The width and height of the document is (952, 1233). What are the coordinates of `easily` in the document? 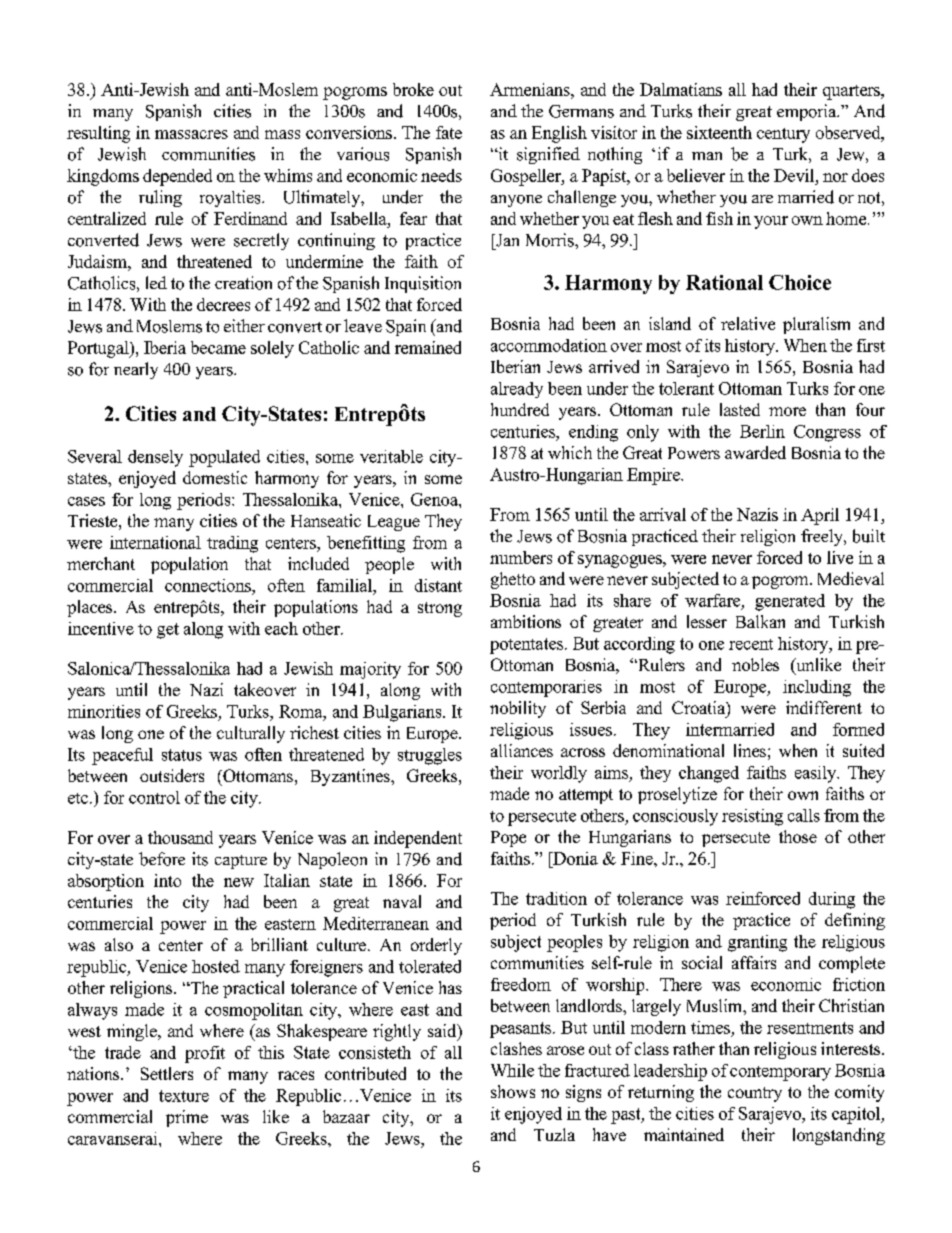 It's located at (817, 774).
